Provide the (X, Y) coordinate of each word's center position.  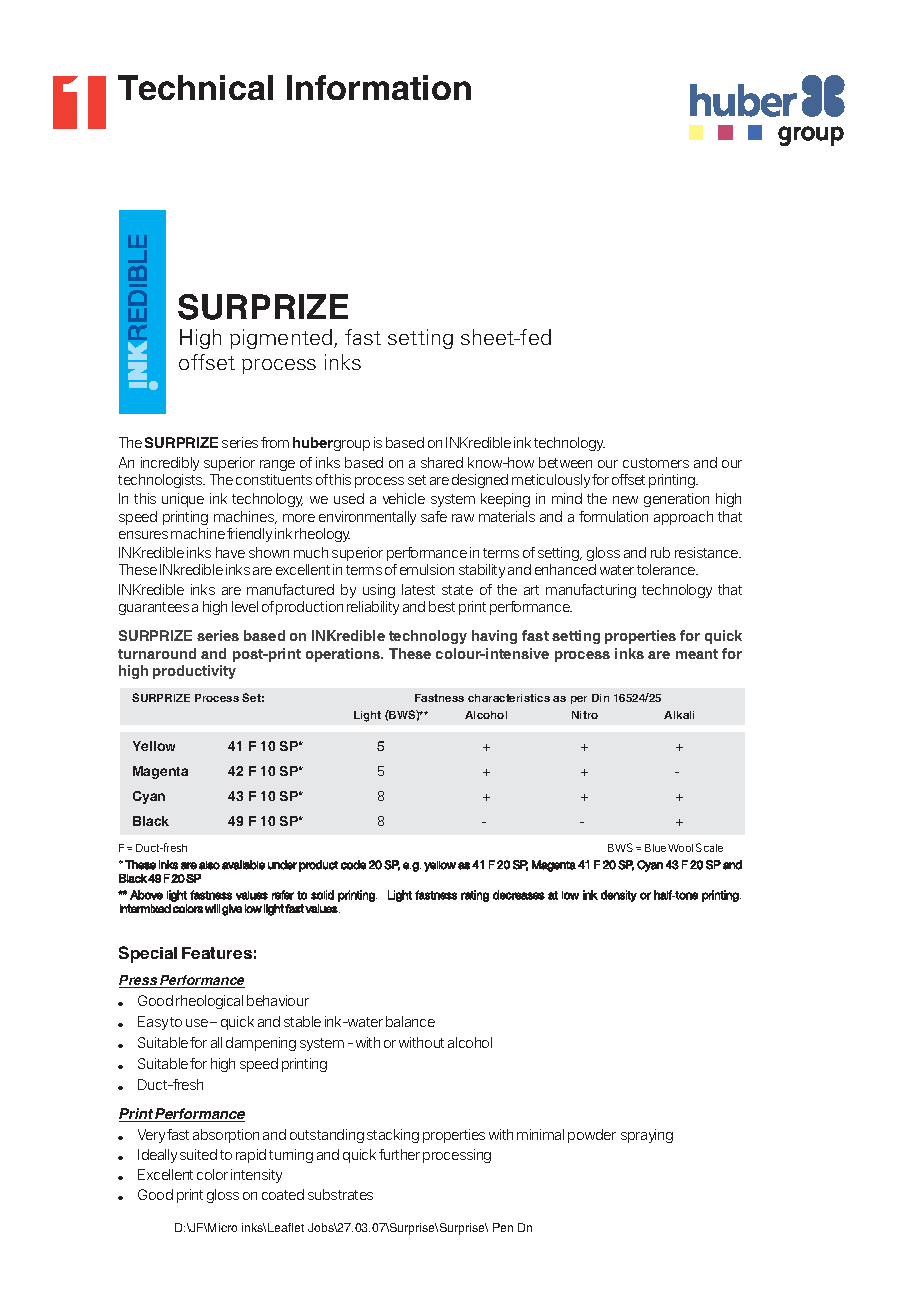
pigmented (282, 339)
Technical (195, 87)
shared (442, 462)
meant (697, 654)
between (565, 462)
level (245, 606)
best (442, 606)
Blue (655, 848)
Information (379, 87)
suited (198, 1154)
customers (656, 463)
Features (217, 953)
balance (410, 1021)
